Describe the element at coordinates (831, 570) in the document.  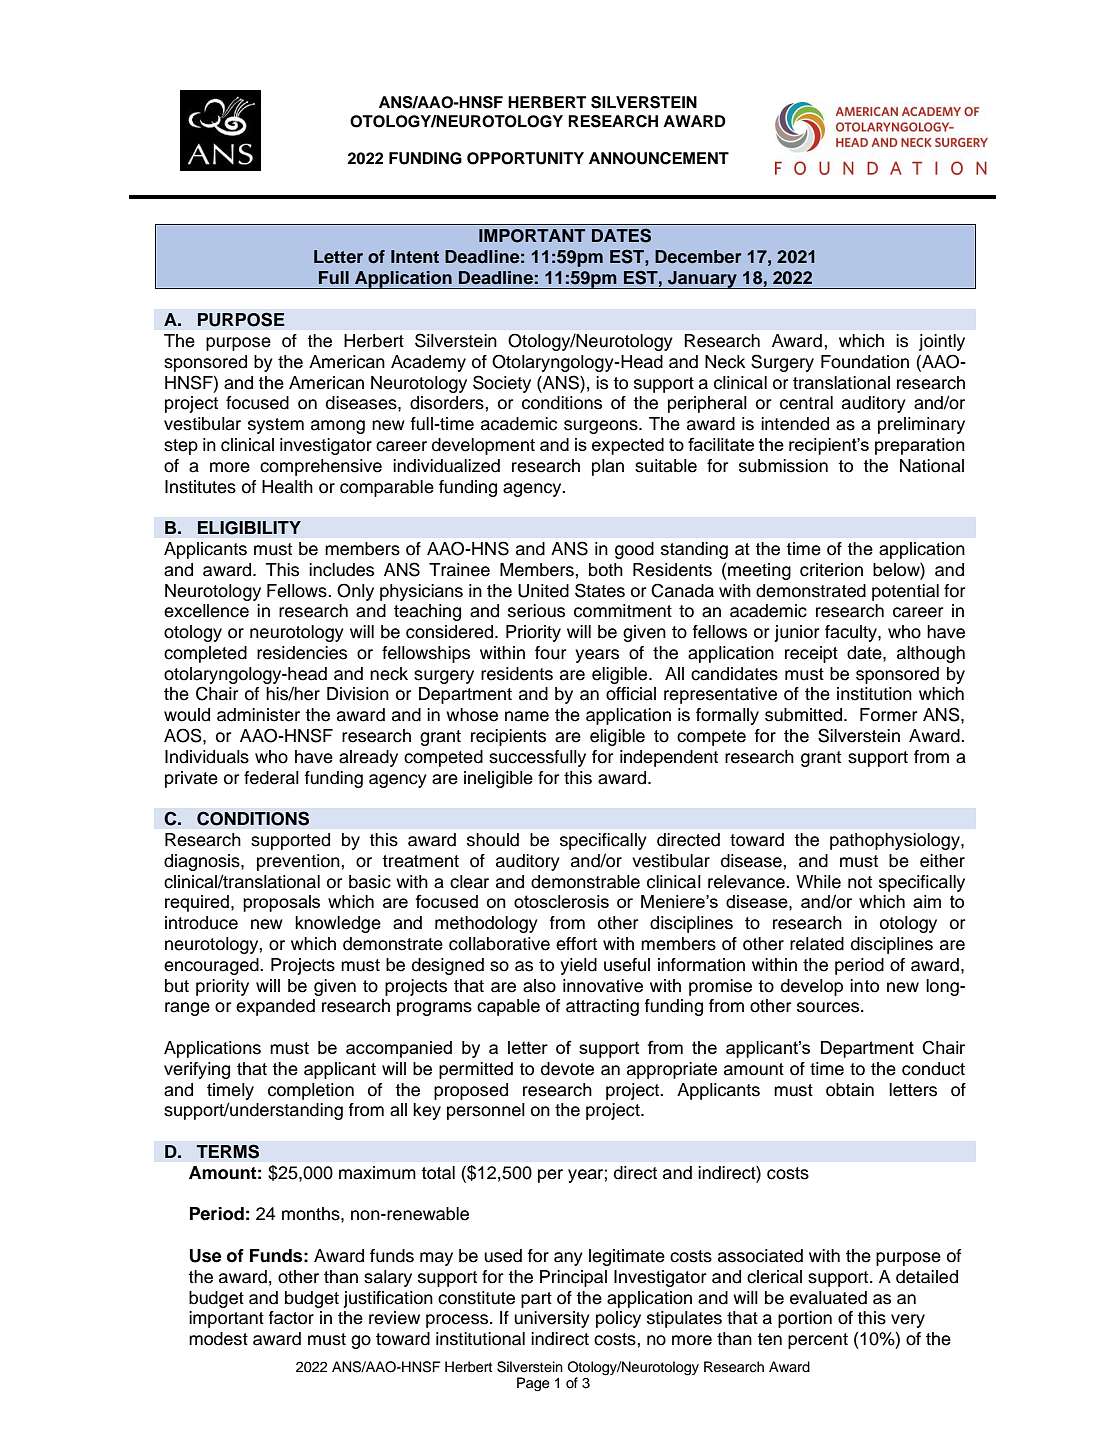
I see `criterion` at that location.
